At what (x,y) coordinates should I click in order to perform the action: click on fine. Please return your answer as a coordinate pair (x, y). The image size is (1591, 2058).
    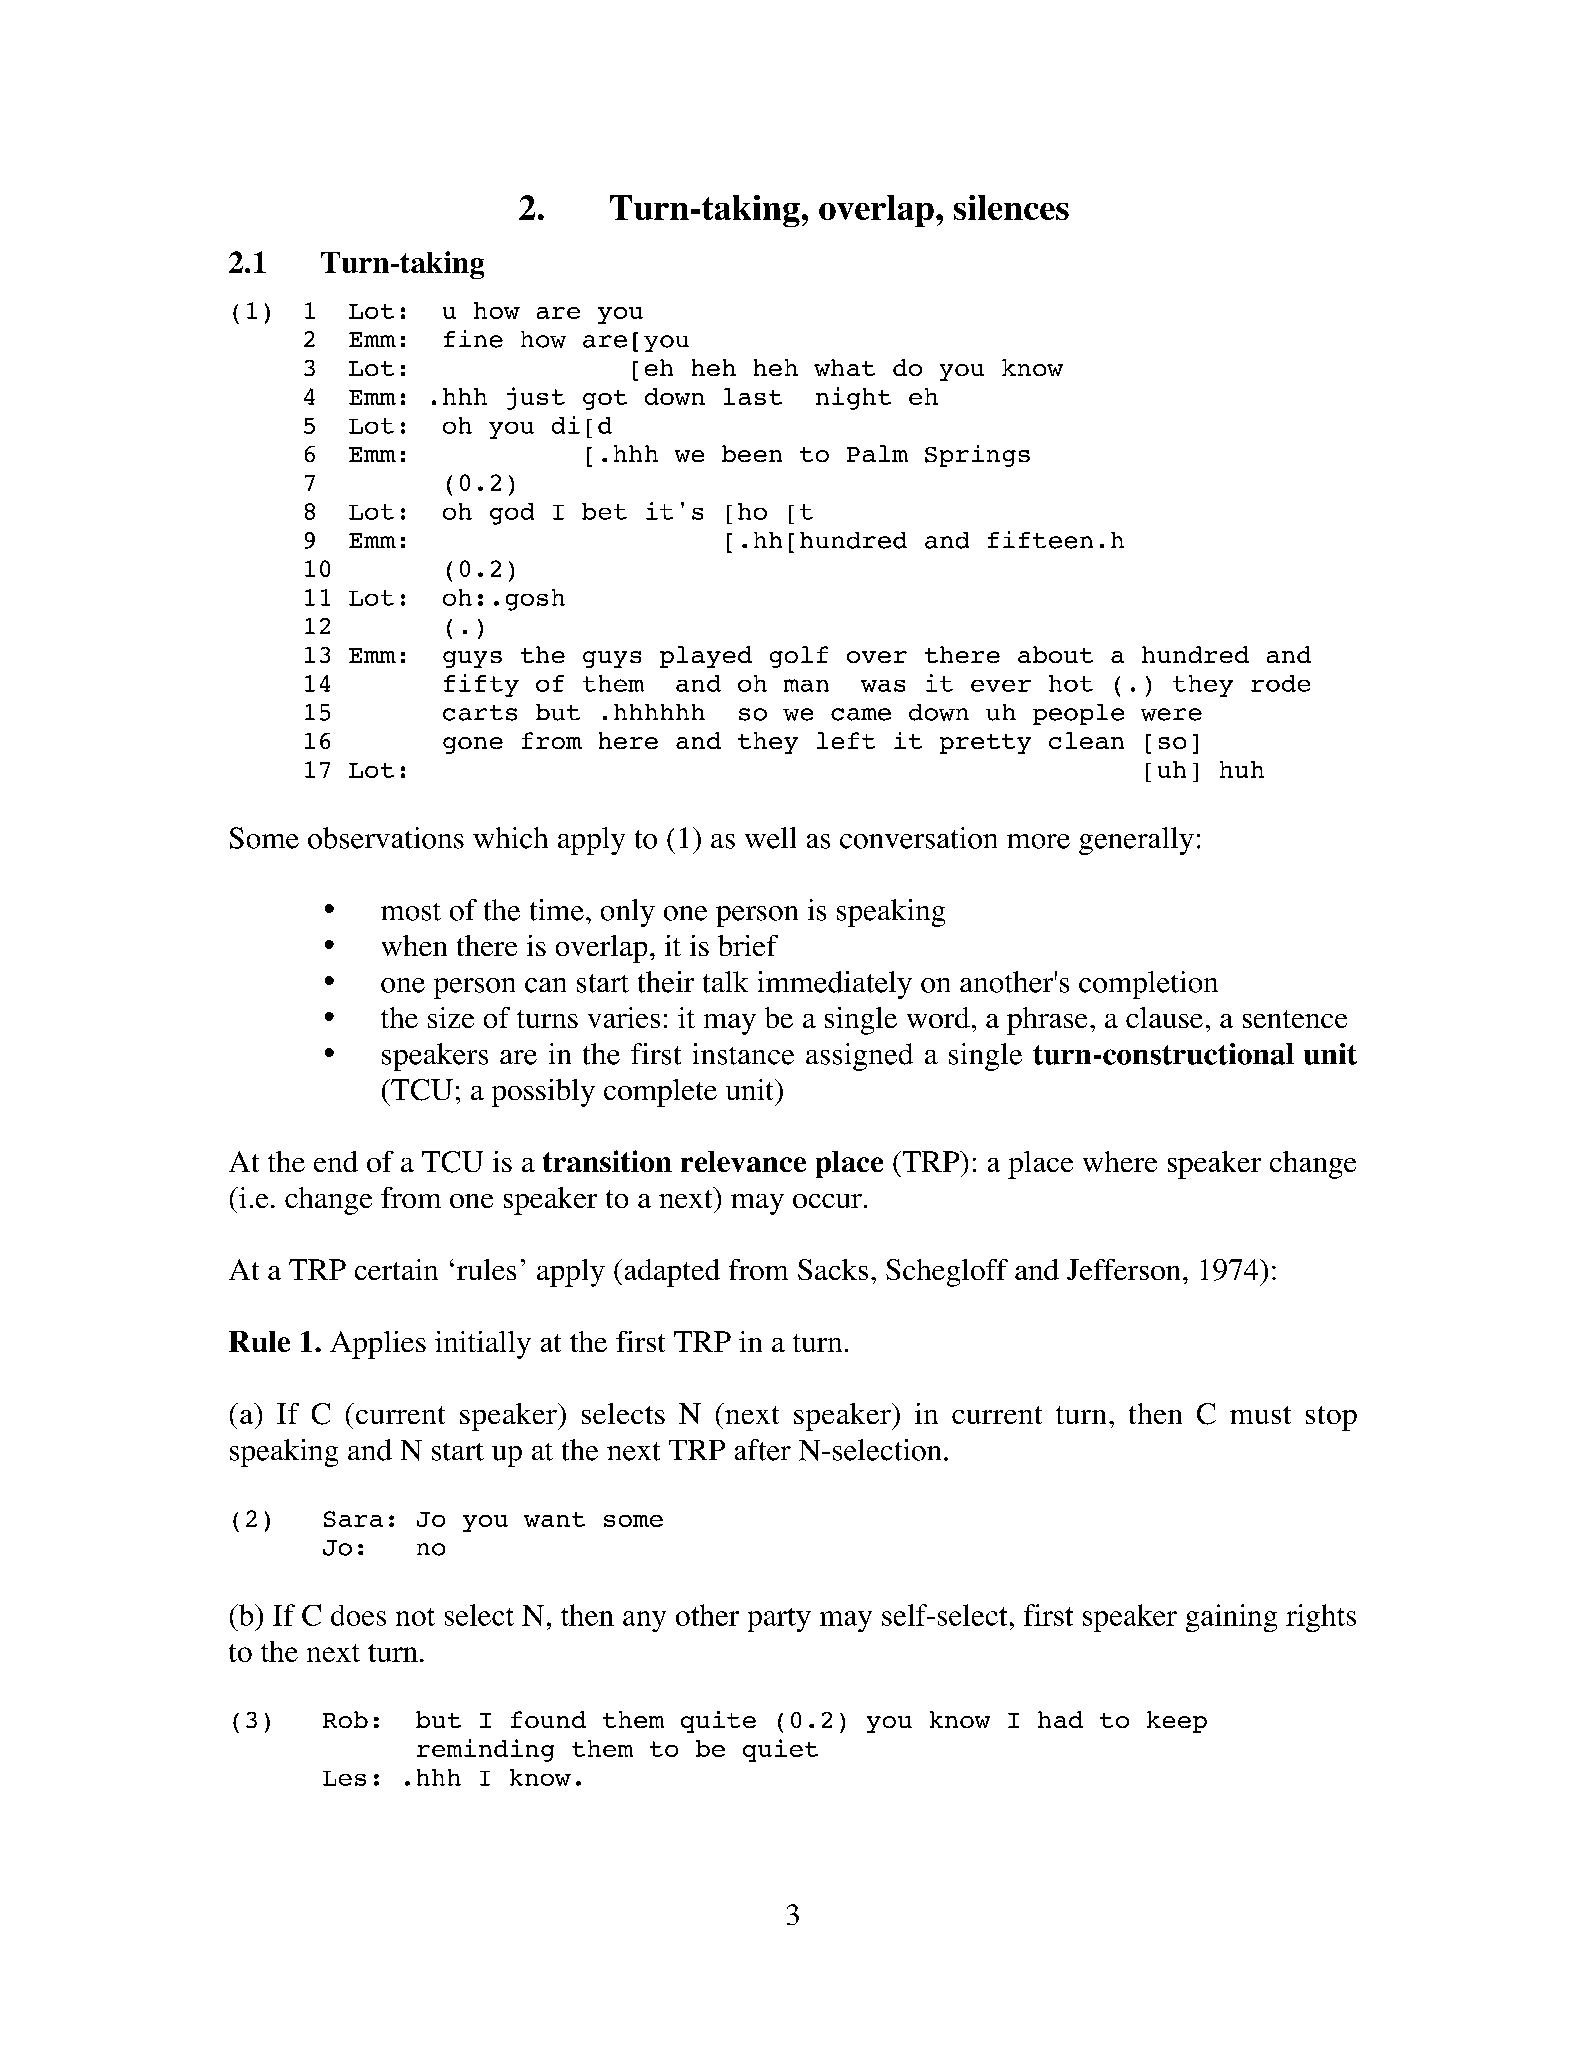
    Looking at the image, I should click on (473, 339).
